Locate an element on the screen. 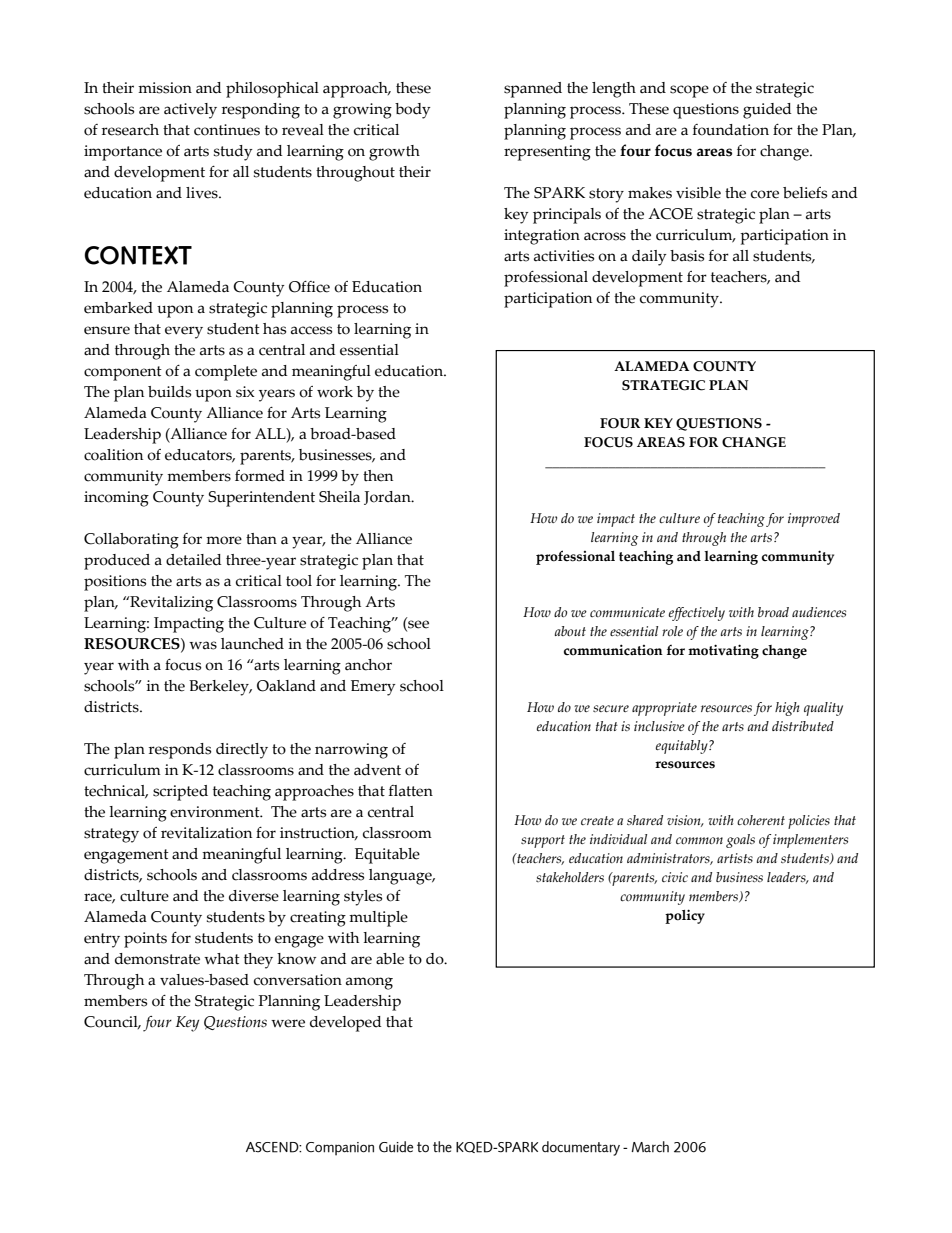 This screenshot has width=952, height=1233. artists is located at coordinates (735, 858).
